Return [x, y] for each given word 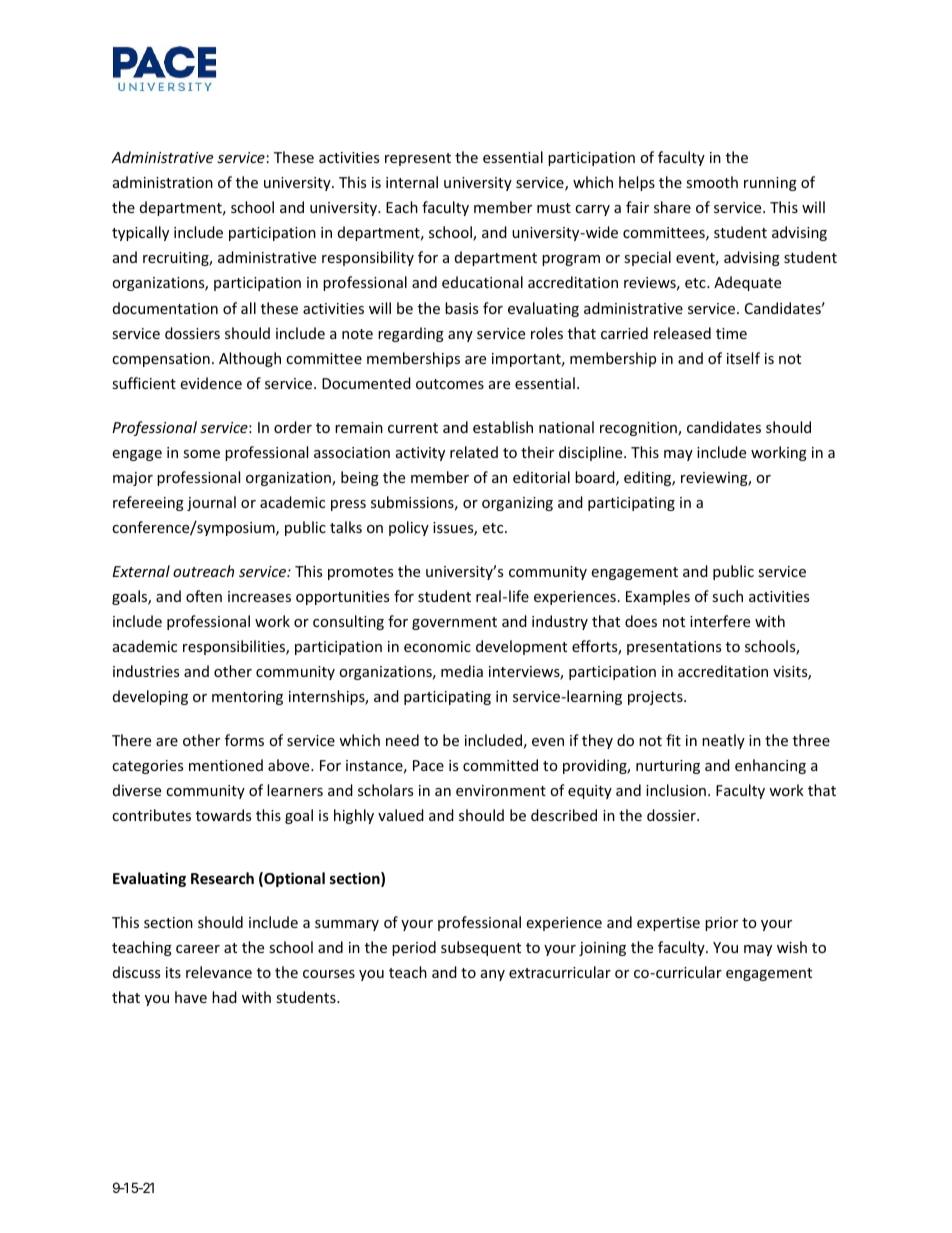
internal [412, 182]
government [454, 623]
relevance [219, 972]
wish [792, 947]
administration [163, 182]
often [204, 596]
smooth [712, 182]
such [727, 596]
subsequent [481, 948]
